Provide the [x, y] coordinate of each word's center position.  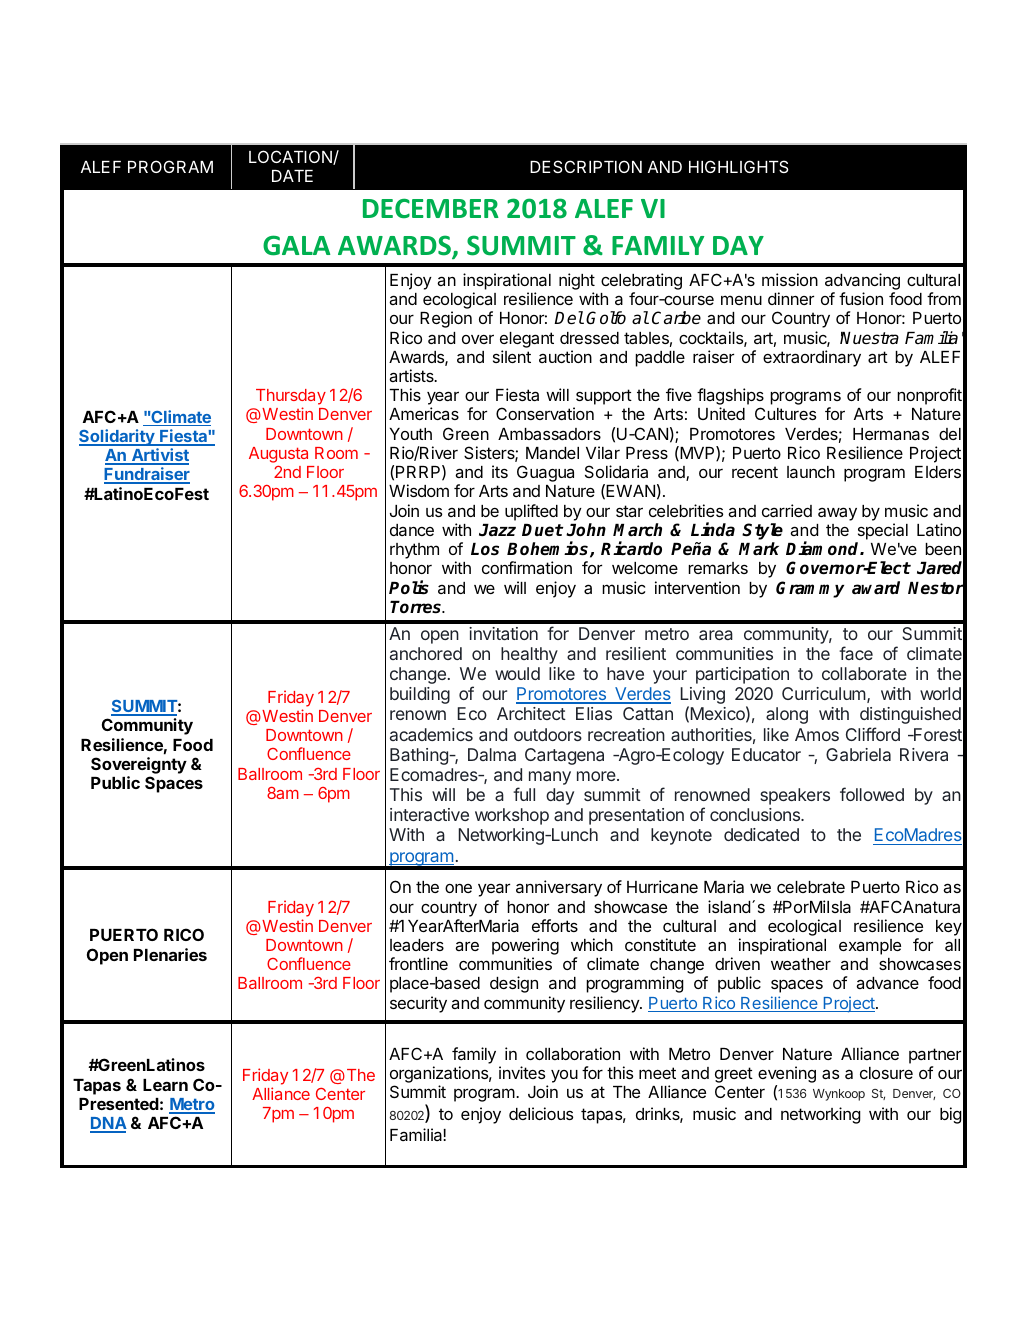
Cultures [785, 413]
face [856, 653]
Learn [165, 1085]
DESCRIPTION [586, 166]
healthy [529, 655]
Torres [417, 607]
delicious [541, 1113]
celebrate [811, 887]
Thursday [291, 398]
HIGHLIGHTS [739, 166]
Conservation [545, 413]
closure [886, 1073]
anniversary [559, 888]
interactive [429, 814]
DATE [292, 176]
